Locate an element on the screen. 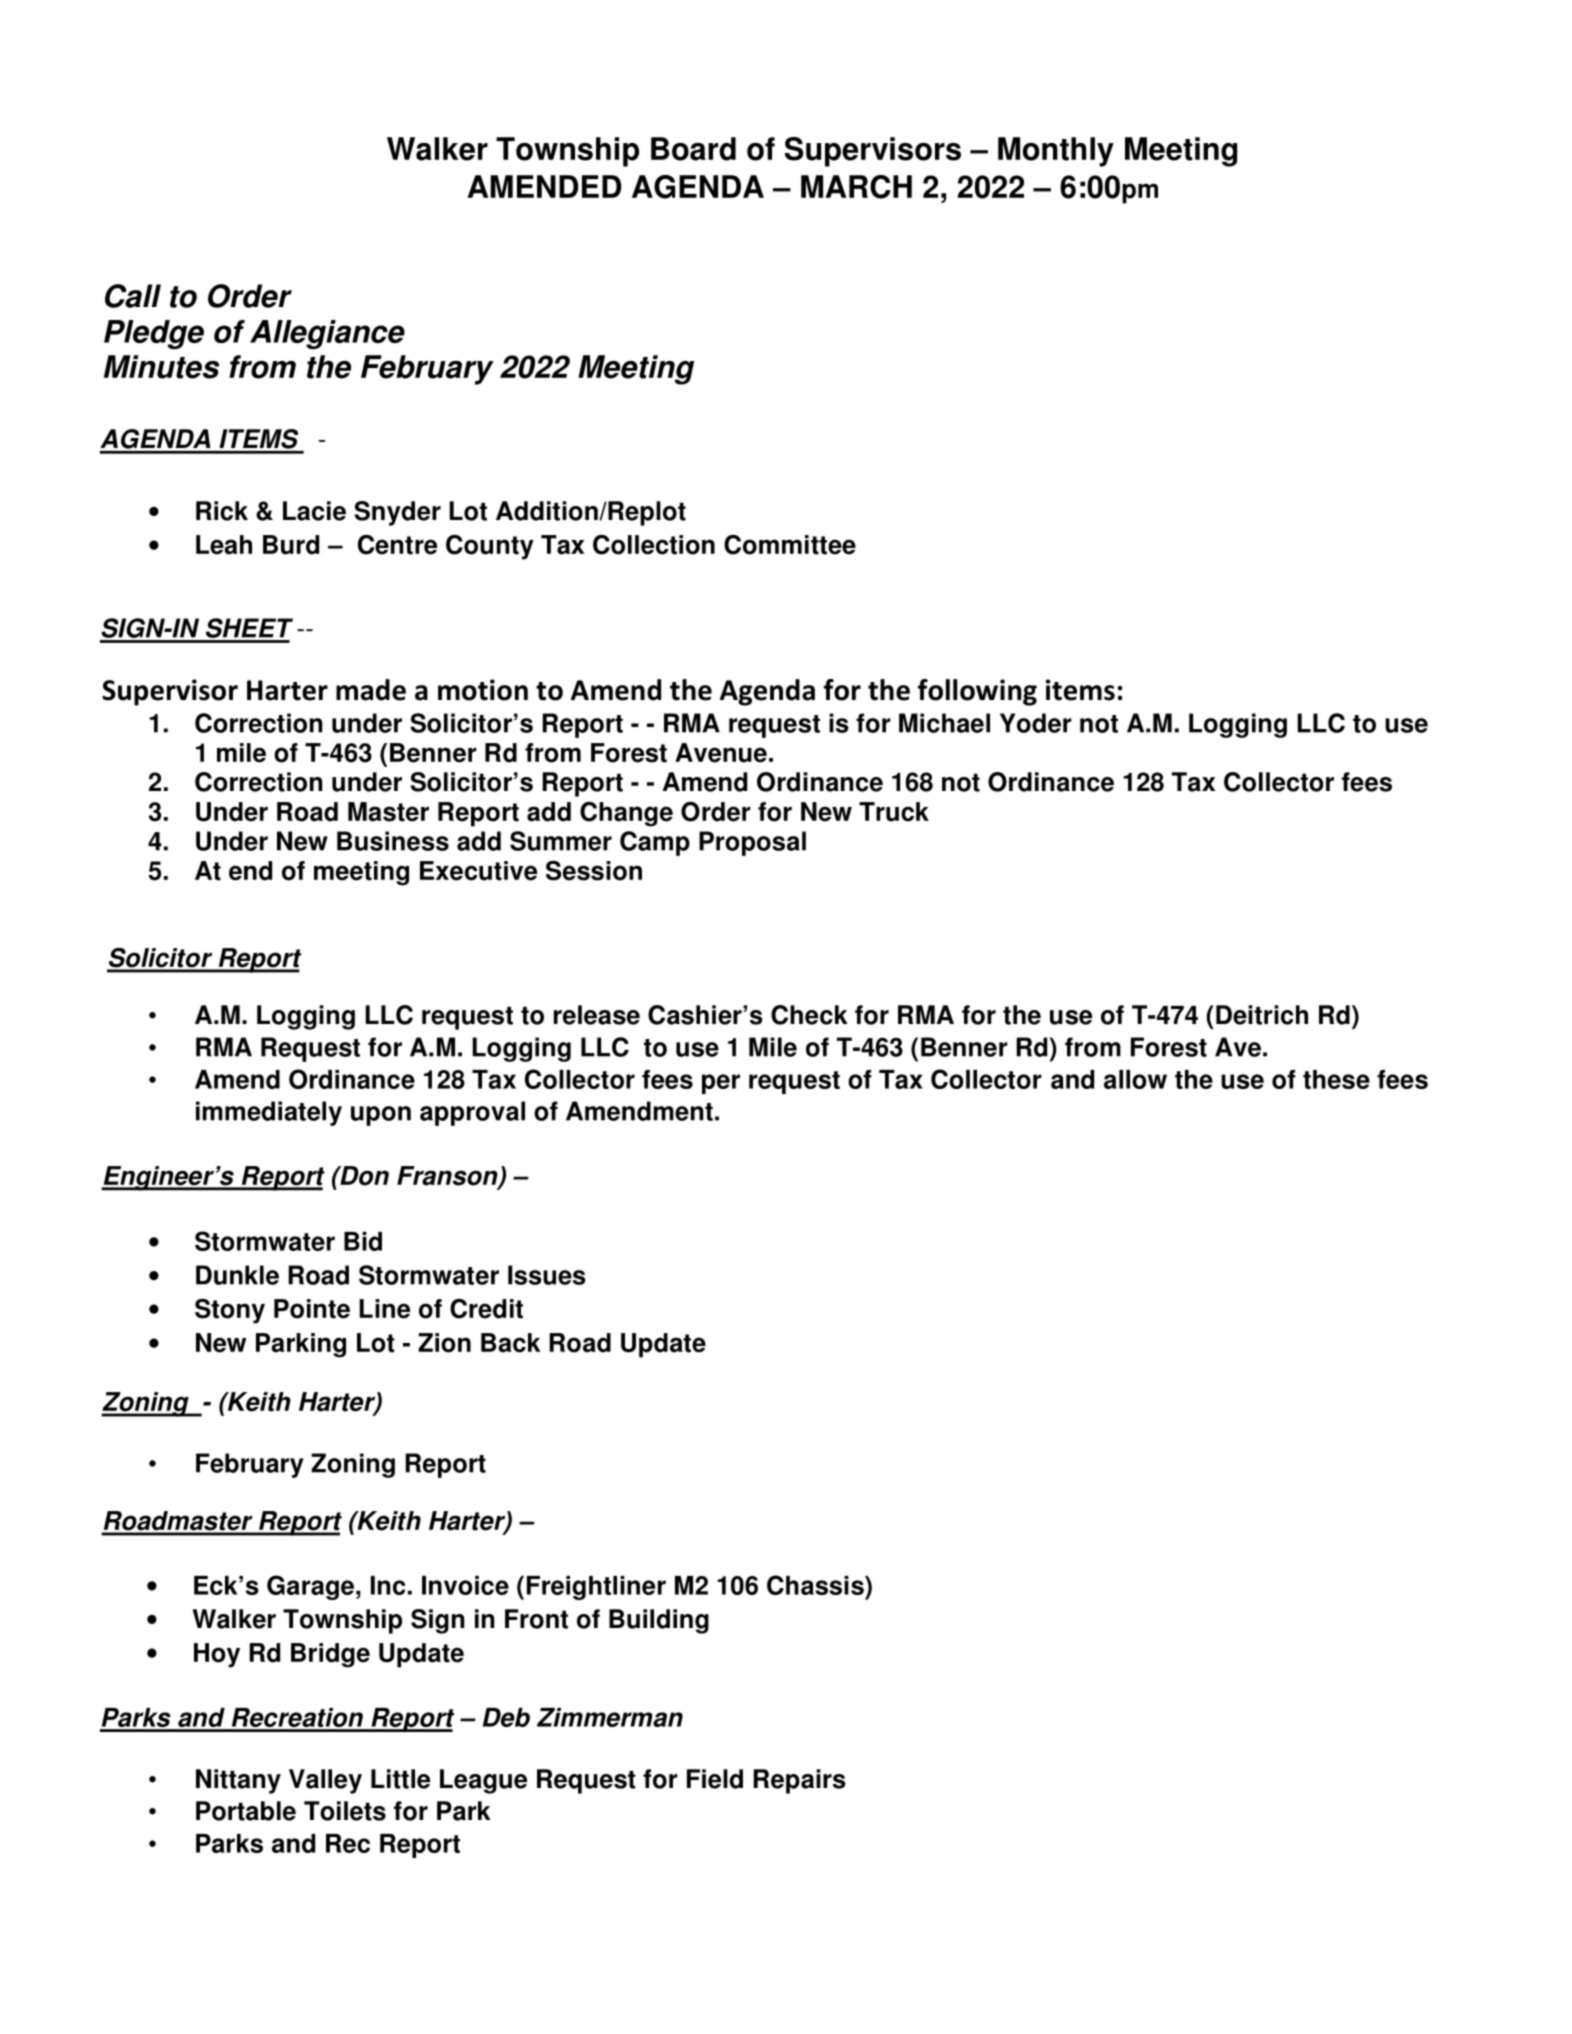  Call is located at coordinates (133, 296).
